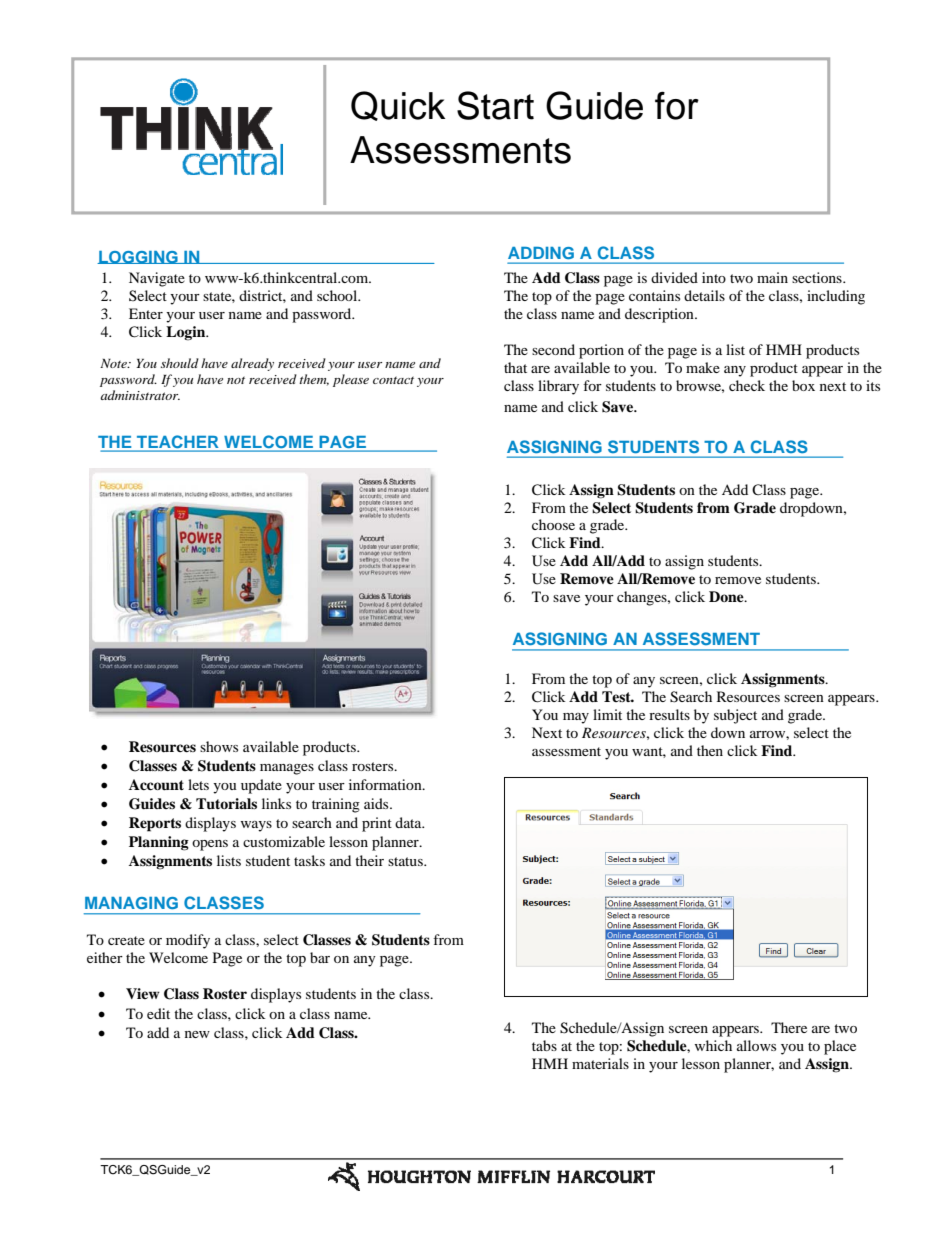  Describe the element at coordinates (180, 363) in the page. I see `should` at that location.
